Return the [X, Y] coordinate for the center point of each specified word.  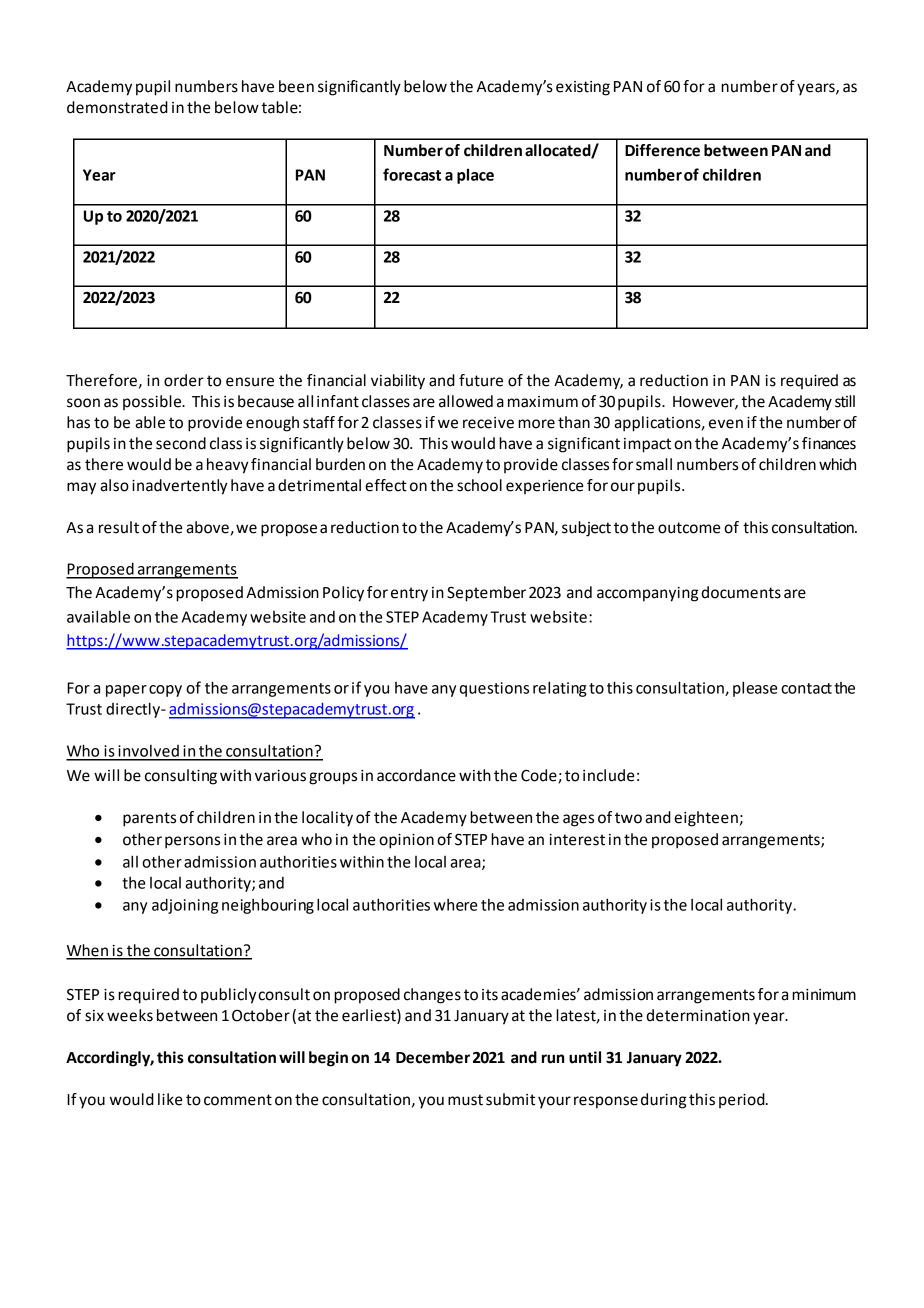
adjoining [185, 906]
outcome [689, 528]
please [755, 689]
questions [494, 689]
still [845, 401]
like [170, 1099]
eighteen [706, 819]
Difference [662, 150]
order [184, 380]
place [475, 176]
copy [165, 691]
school [479, 485]
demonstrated [117, 107]
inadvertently [179, 487]
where [456, 905]
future [481, 380]
